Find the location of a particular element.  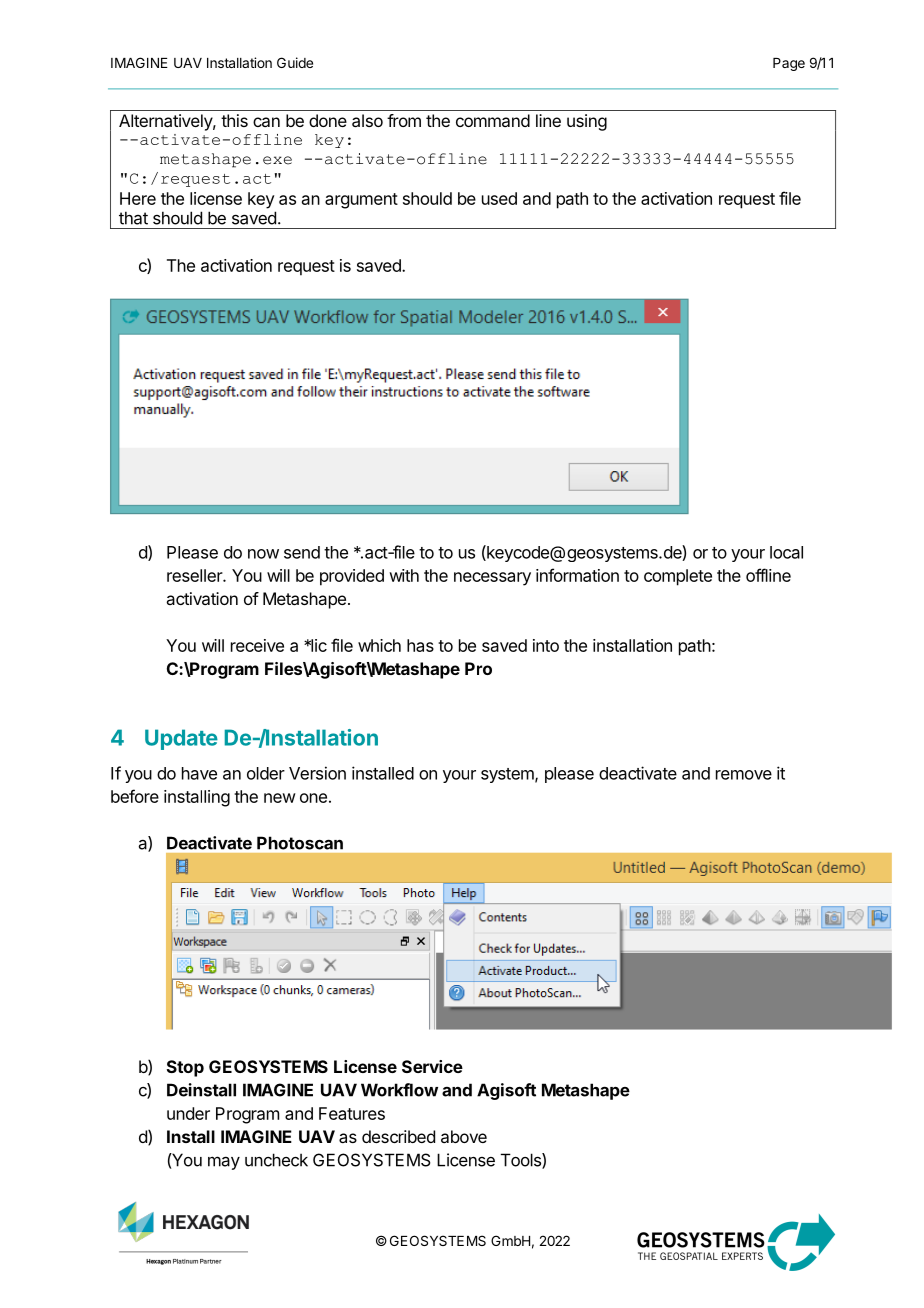

this is located at coordinates (234, 120).
